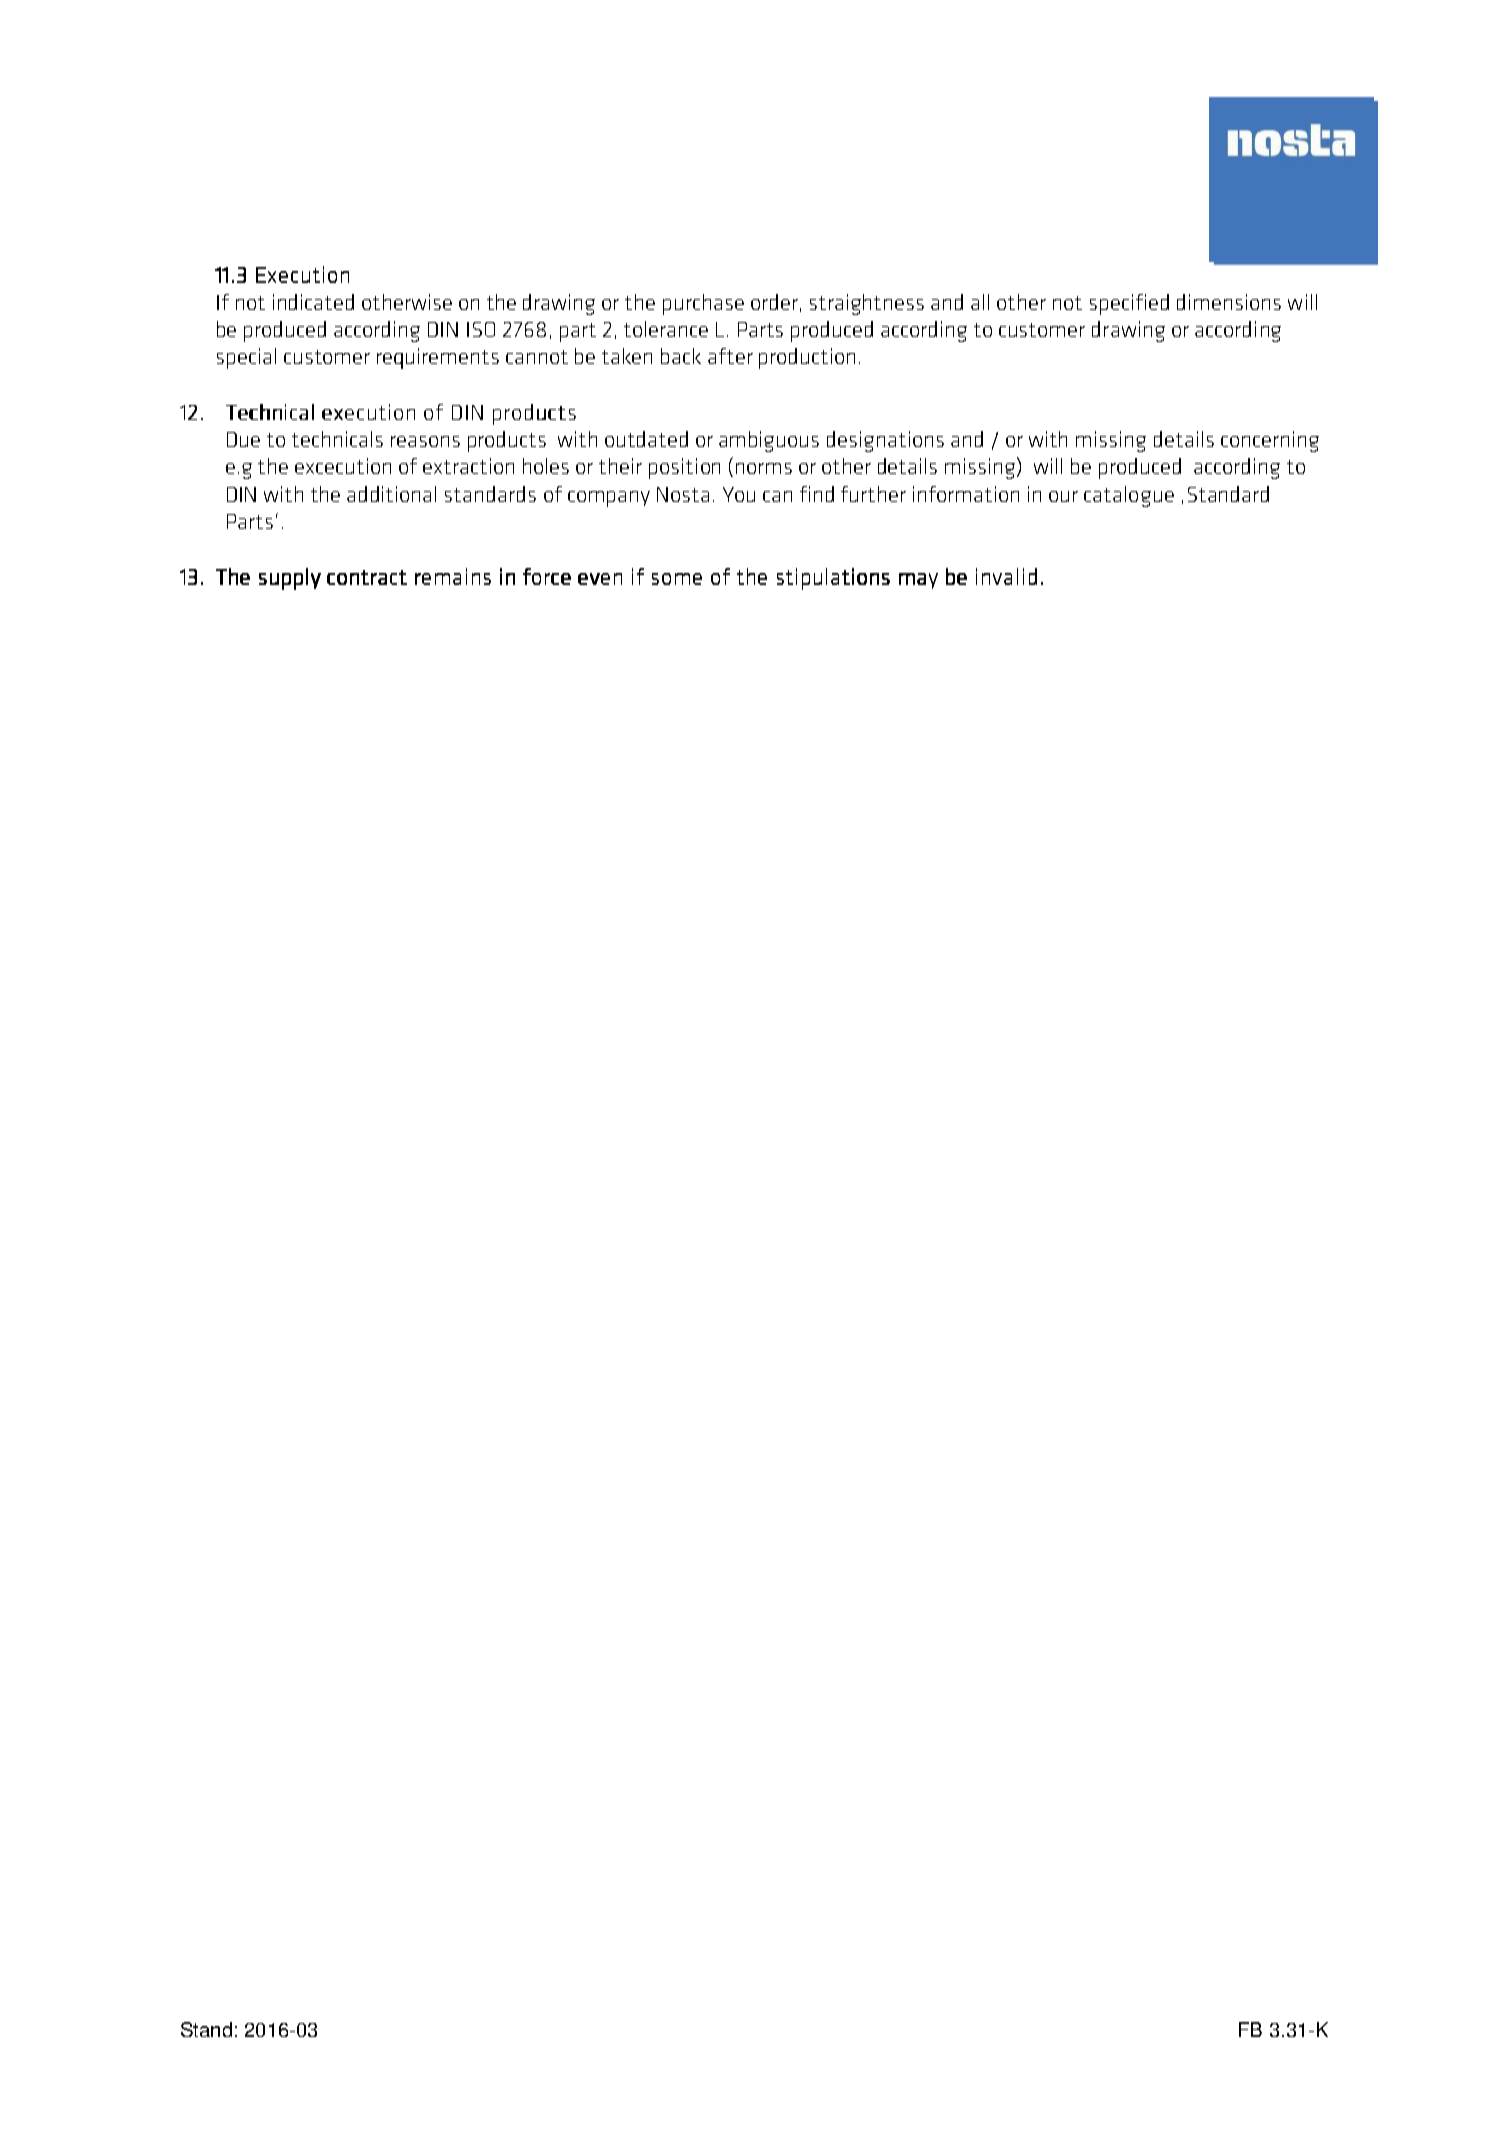 Image resolution: width=1507 pixels, height=2133 pixels. Describe the element at coordinates (1270, 441) in the page. I see `concerning` at that location.
